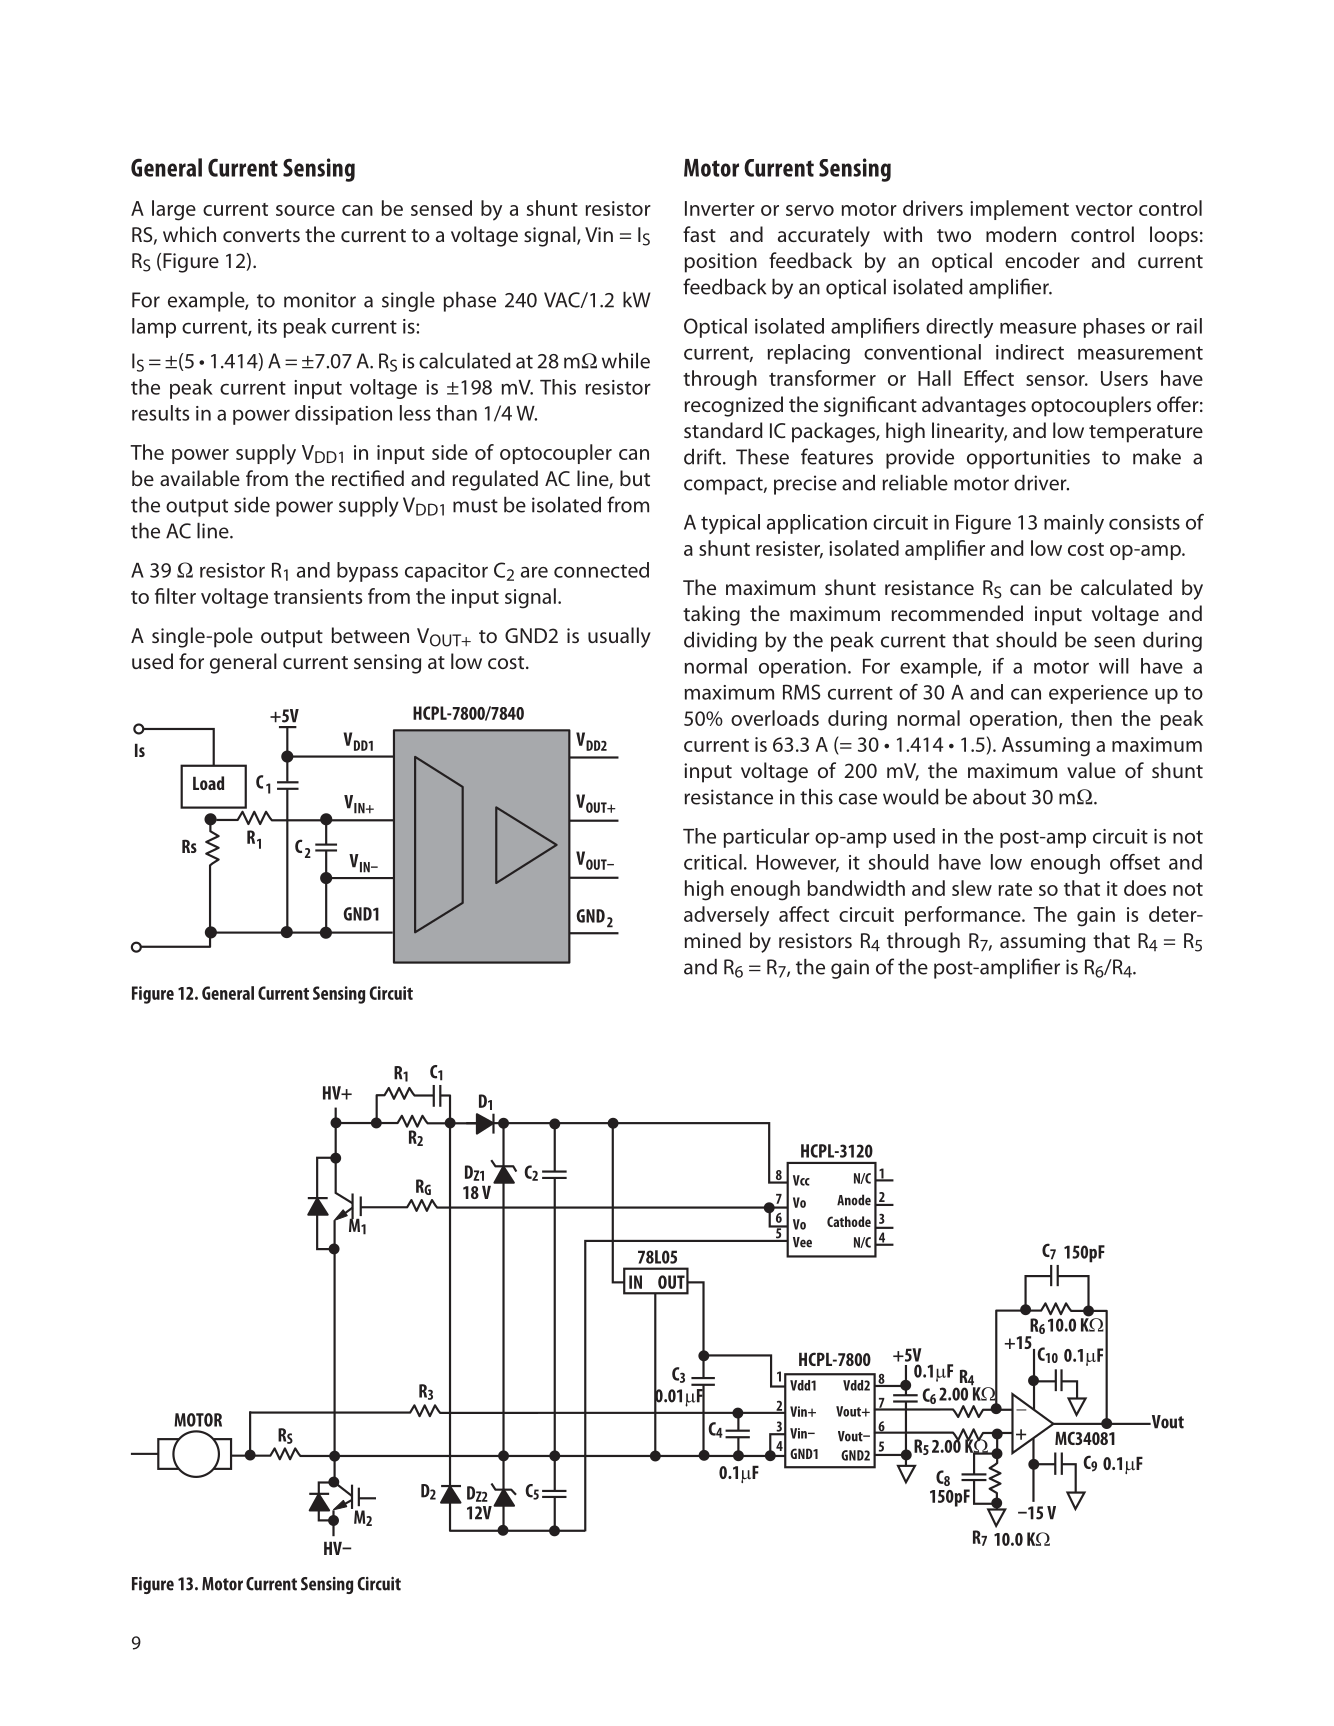 The height and width of the document is (1726, 1334). What do you see at coordinates (318, 596) in the document?
I see `transients` at bounding box center [318, 596].
